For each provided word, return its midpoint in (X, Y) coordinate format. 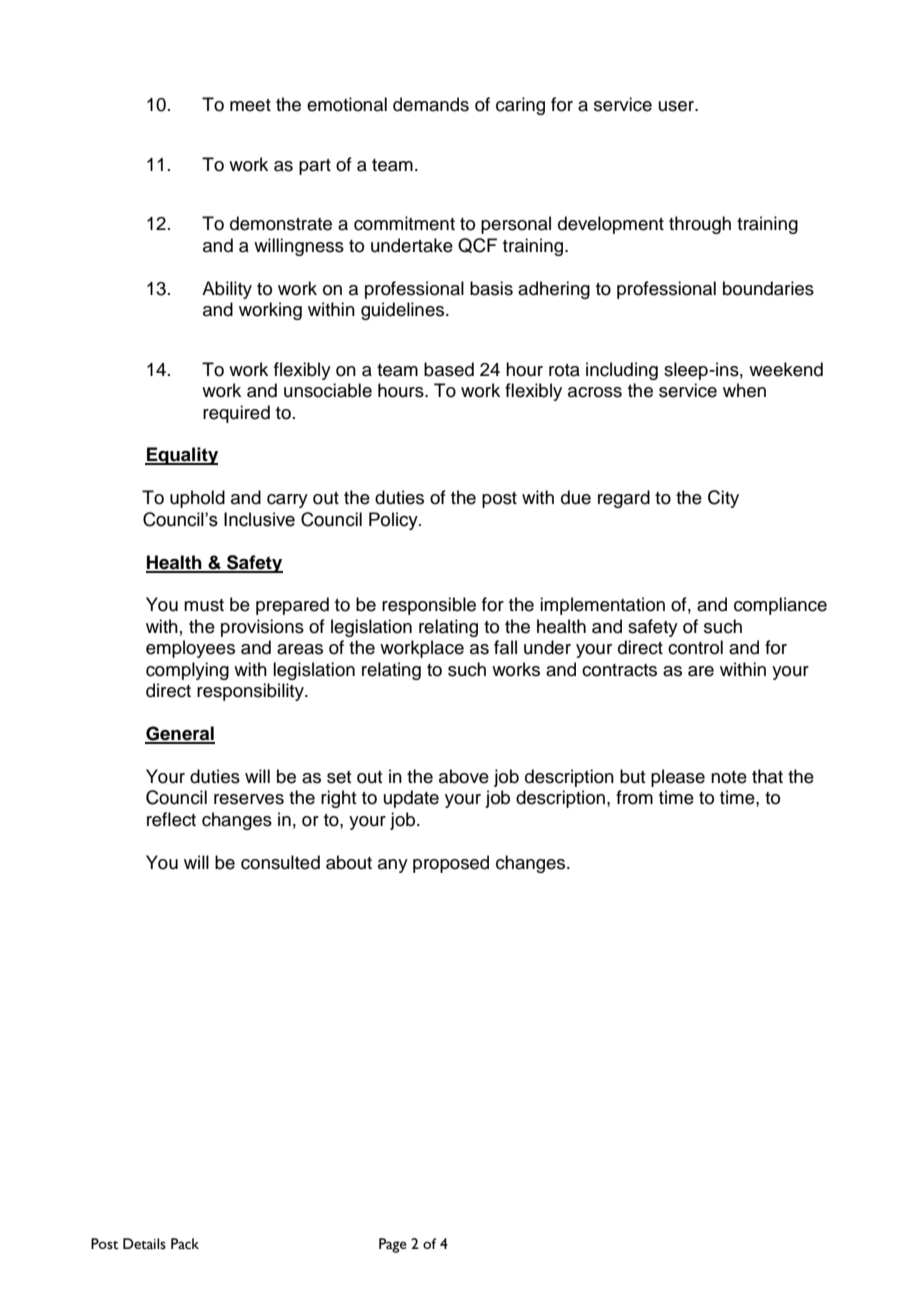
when (744, 390)
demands (431, 104)
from (634, 797)
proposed (451, 864)
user (677, 106)
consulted (280, 862)
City (723, 499)
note (729, 777)
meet (250, 105)
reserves (249, 799)
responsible (429, 606)
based (449, 369)
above (464, 776)
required (236, 414)
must (204, 605)
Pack (185, 1244)
